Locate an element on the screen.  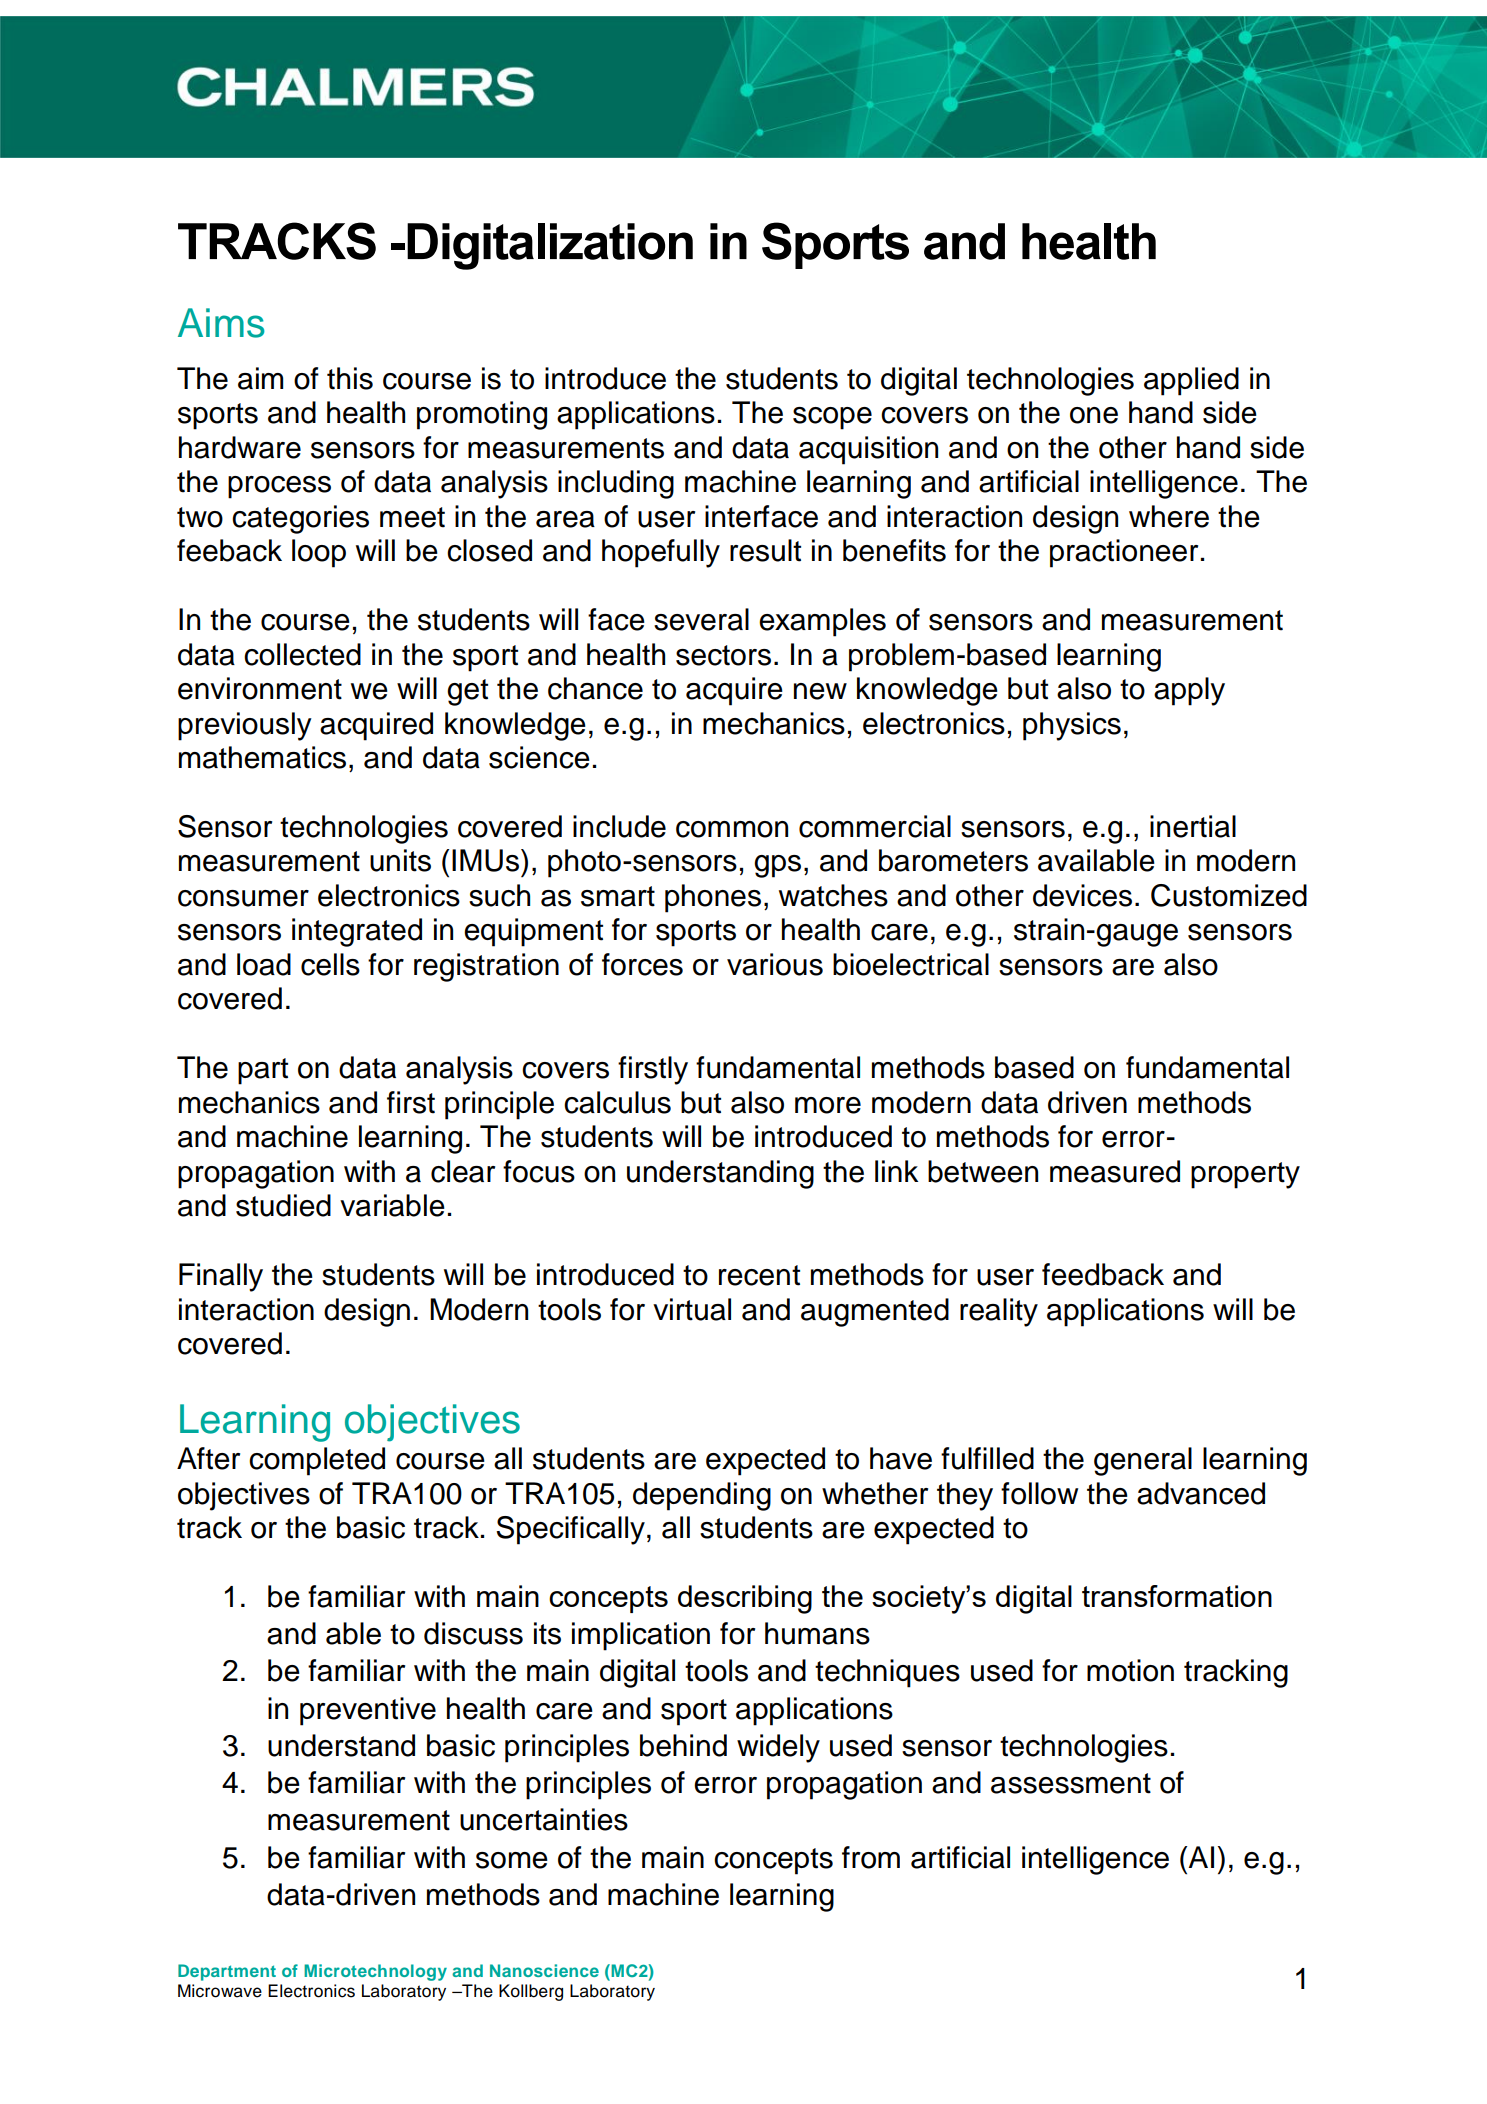
from is located at coordinates (871, 1857).
